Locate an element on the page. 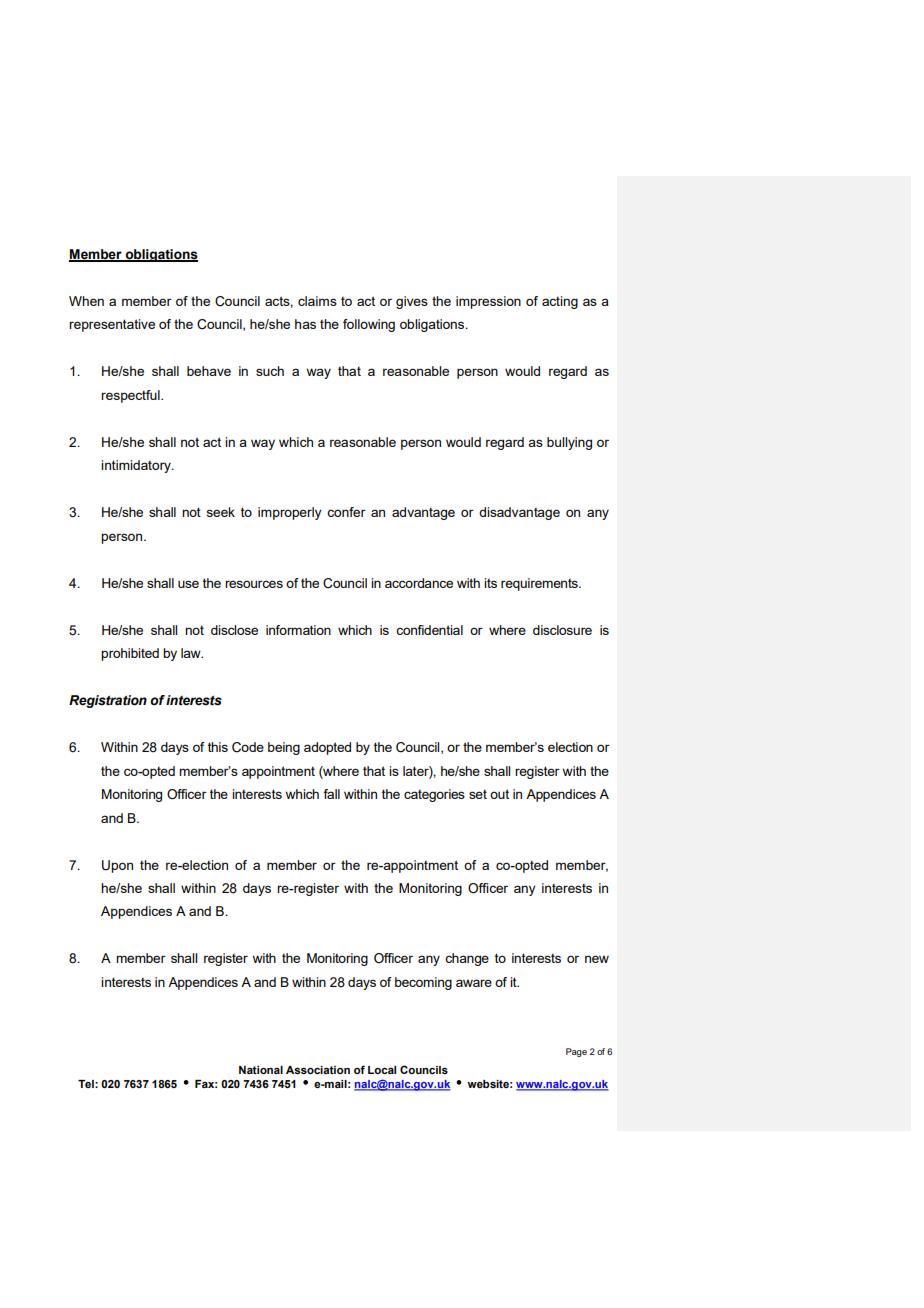 This image has height=1308, width=924. Registration is located at coordinates (108, 701).
